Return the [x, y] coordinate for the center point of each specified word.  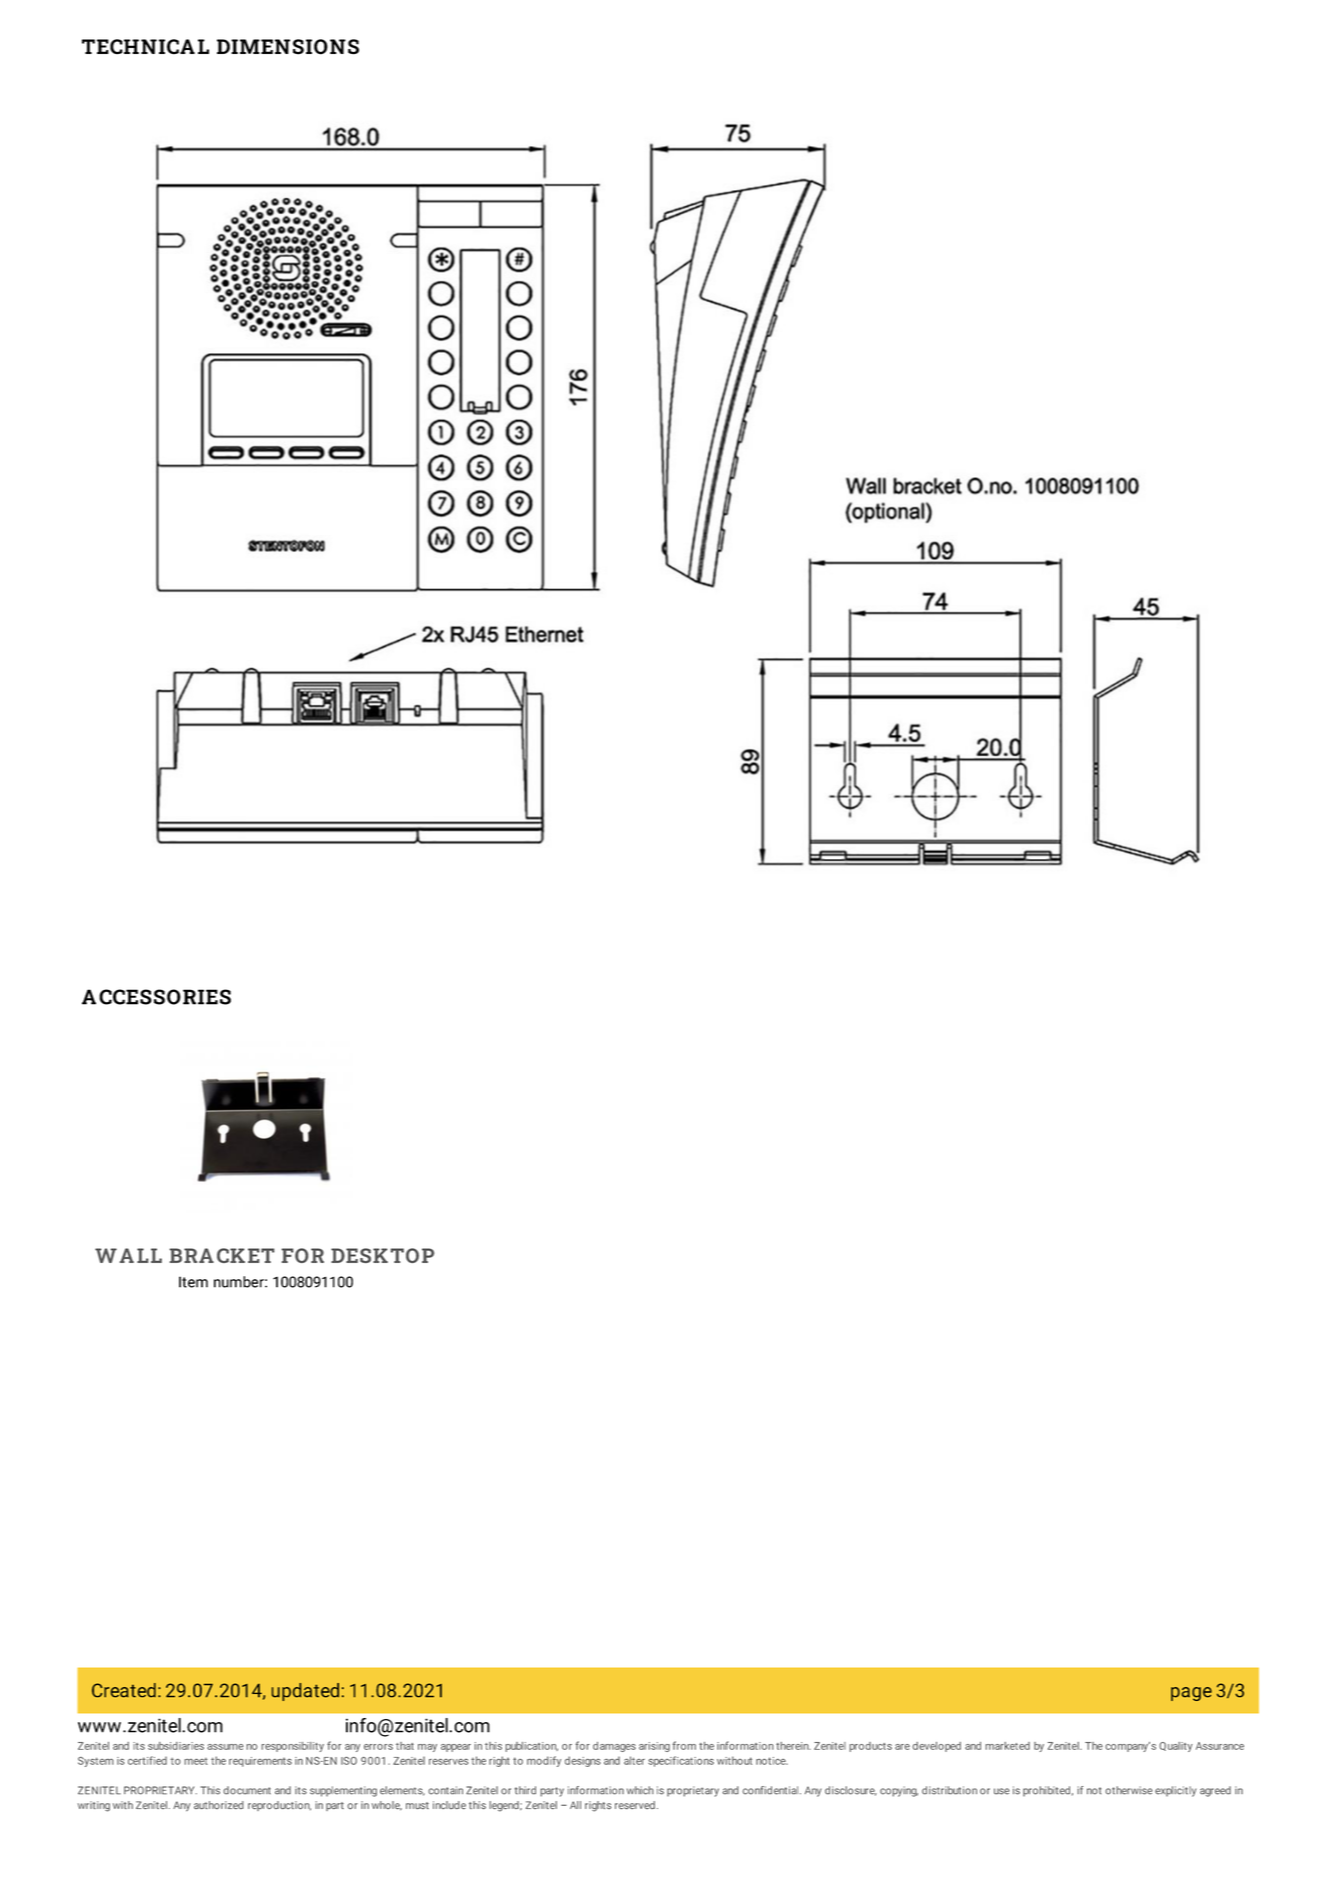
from [684, 1745]
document [247, 1790]
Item [193, 1282]
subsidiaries [176, 1746]
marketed [1007, 1746]
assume [225, 1747]
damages [614, 1747]
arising [654, 1747]
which [640, 1790]
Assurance [1220, 1746]
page [1191, 1694]
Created [124, 1690]
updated [305, 1692]
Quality [1176, 1747]
